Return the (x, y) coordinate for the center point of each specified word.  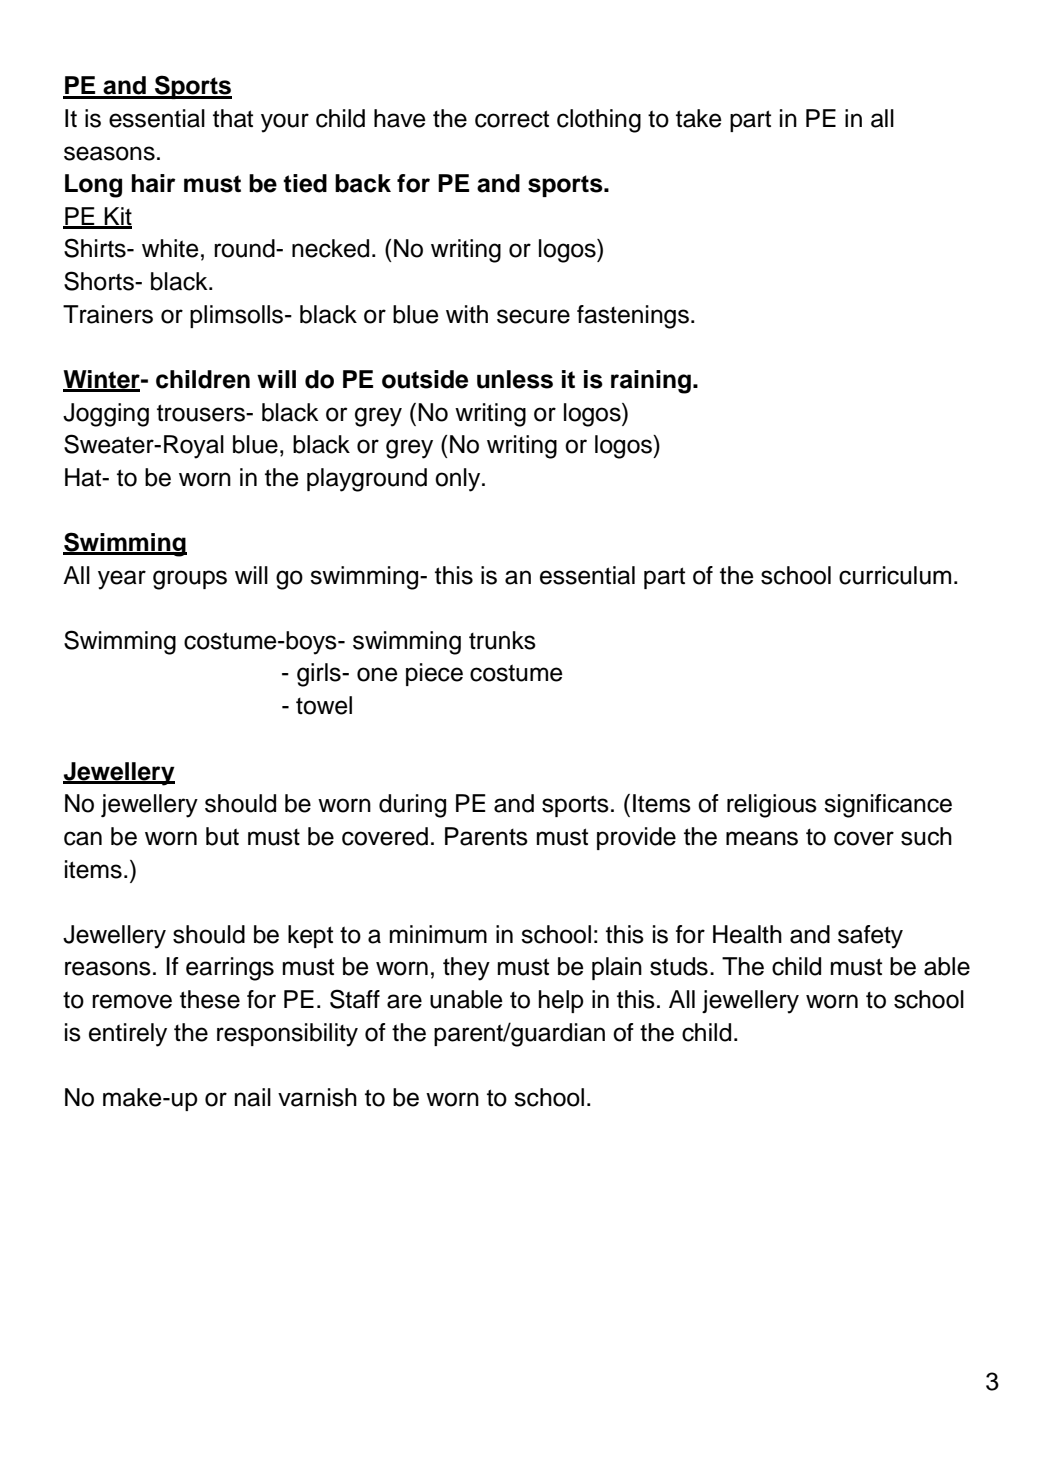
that (233, 118)
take (699, 118)
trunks (502, 640)
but (222, 836)
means (762, 838)
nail (253, 1097)
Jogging (106, 415)
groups (190, 580)
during (412, 806)
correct (512, 119)
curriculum (895, 575)
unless (515, 379)
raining (651, 382)
